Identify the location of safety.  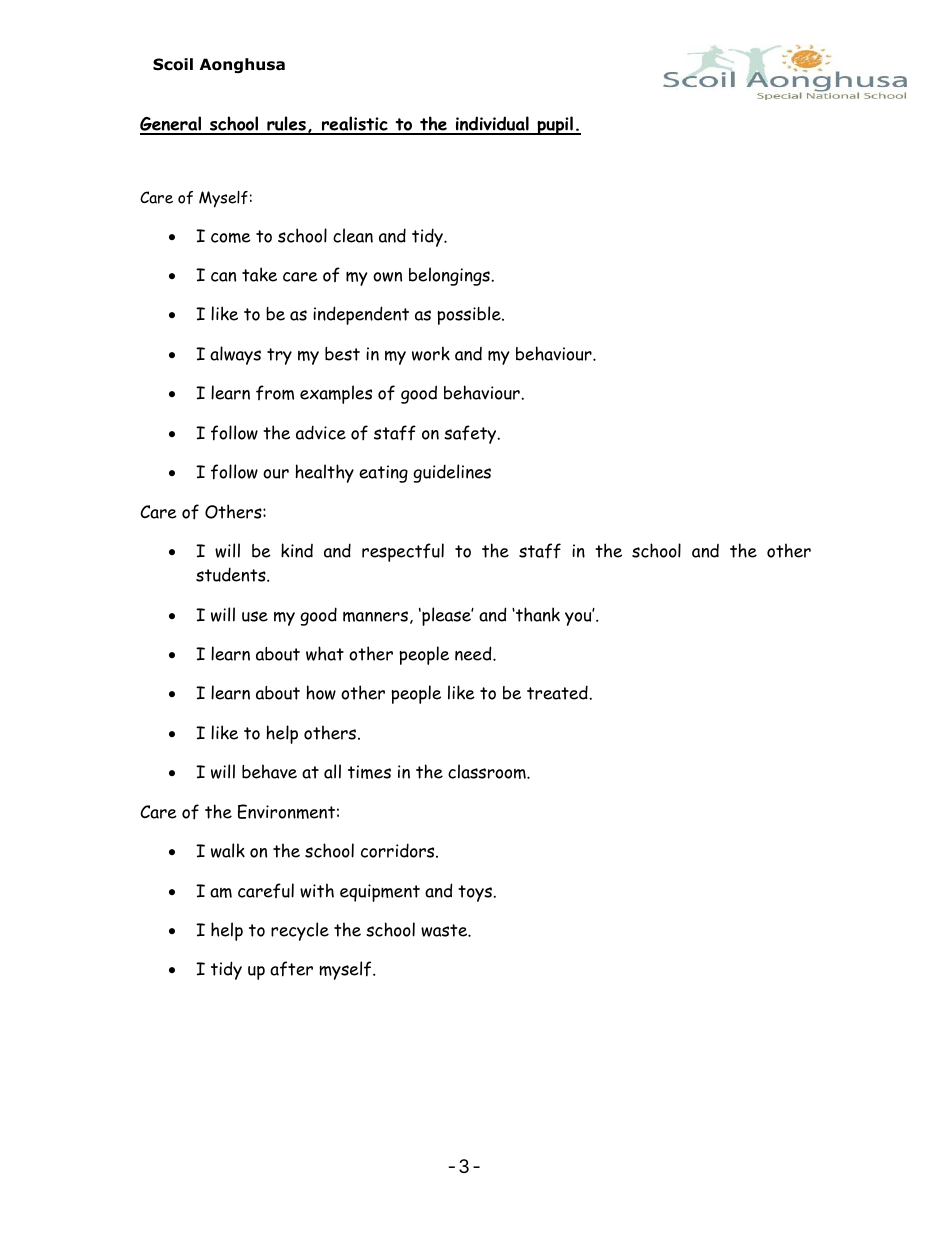
(471, 434).
